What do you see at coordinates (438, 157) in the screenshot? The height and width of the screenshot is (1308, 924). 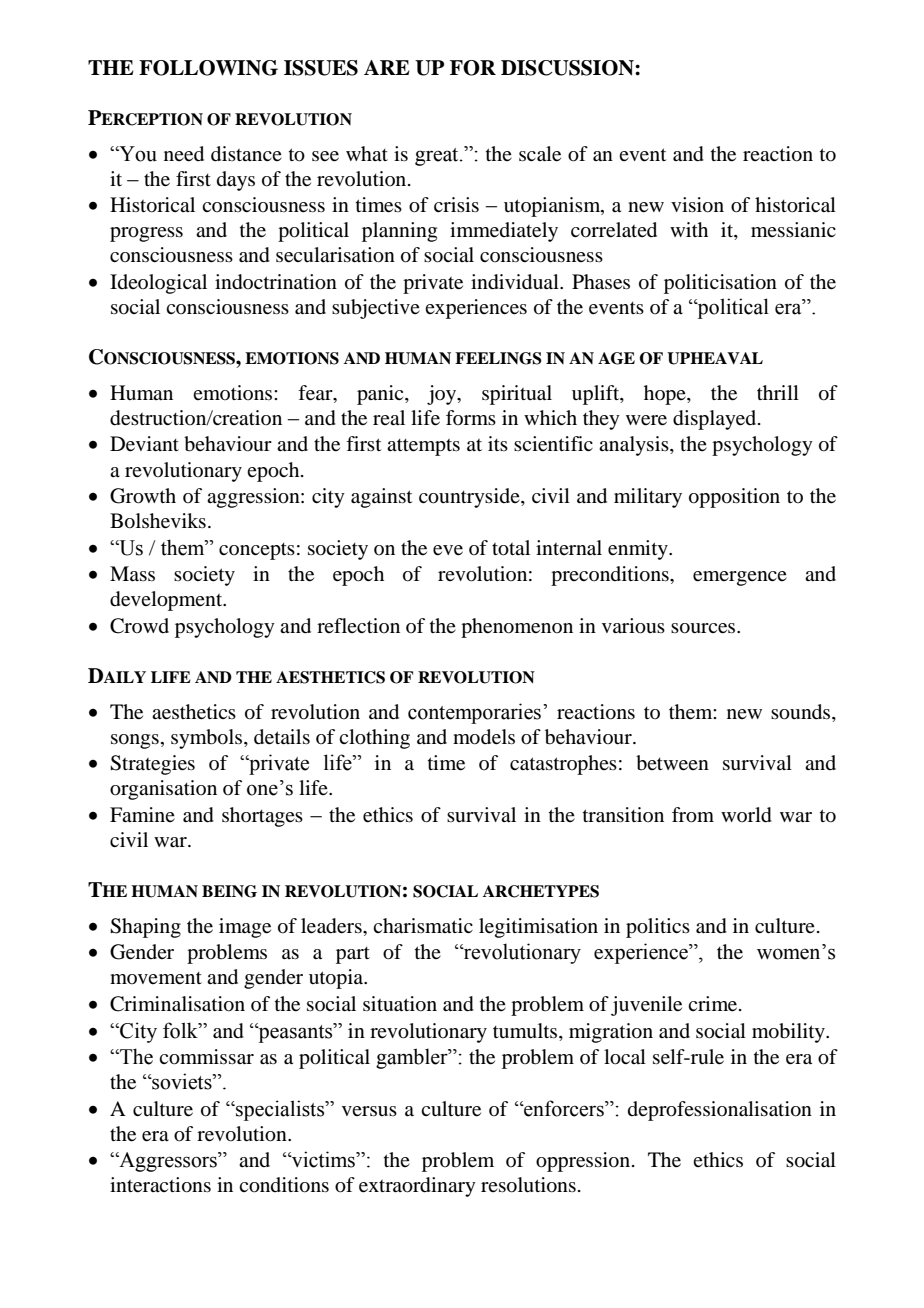 I see `great` at bounding box center [438, 157].
